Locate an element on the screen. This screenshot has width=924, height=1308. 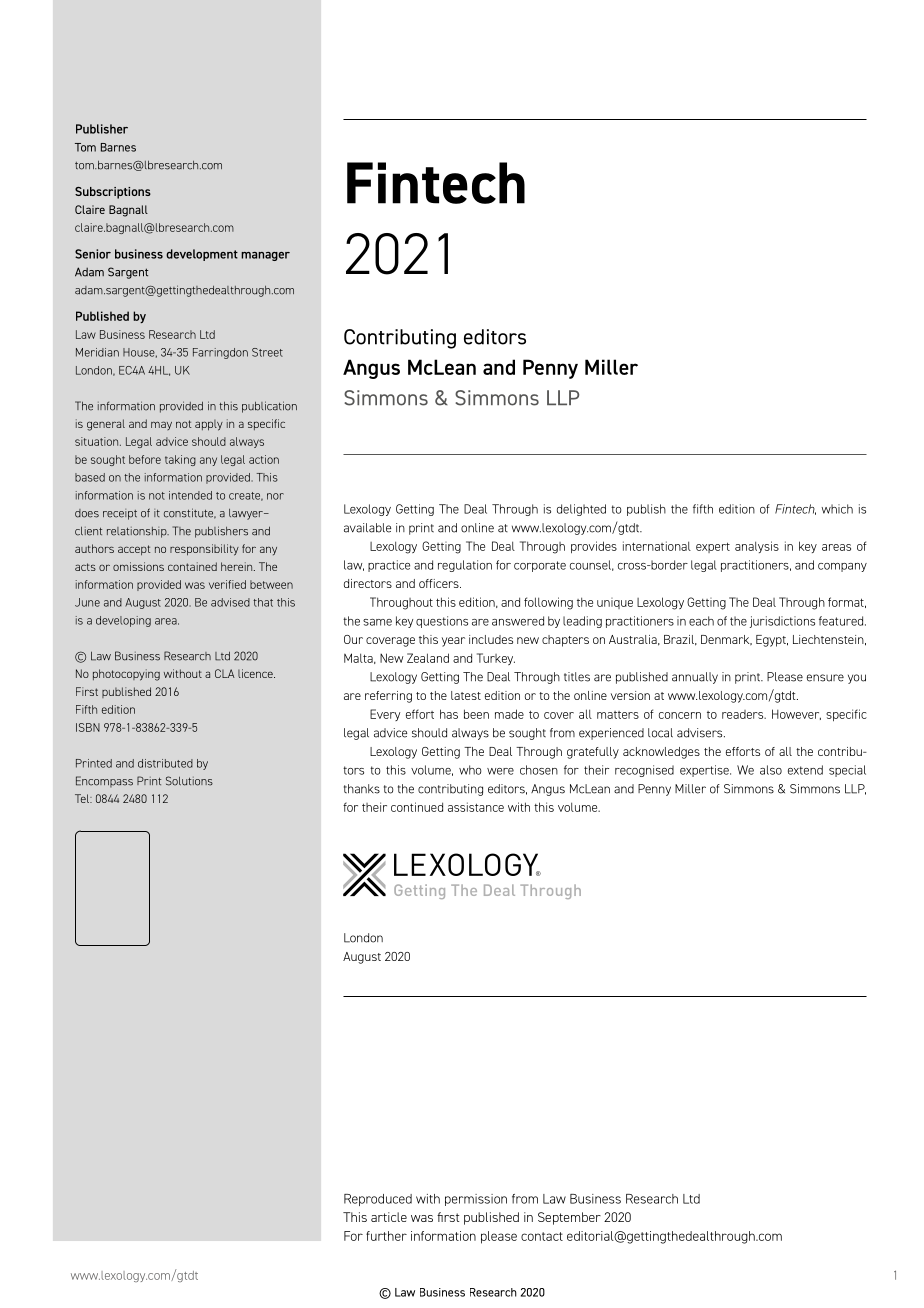
September is located at coordinates (569, 1218).
